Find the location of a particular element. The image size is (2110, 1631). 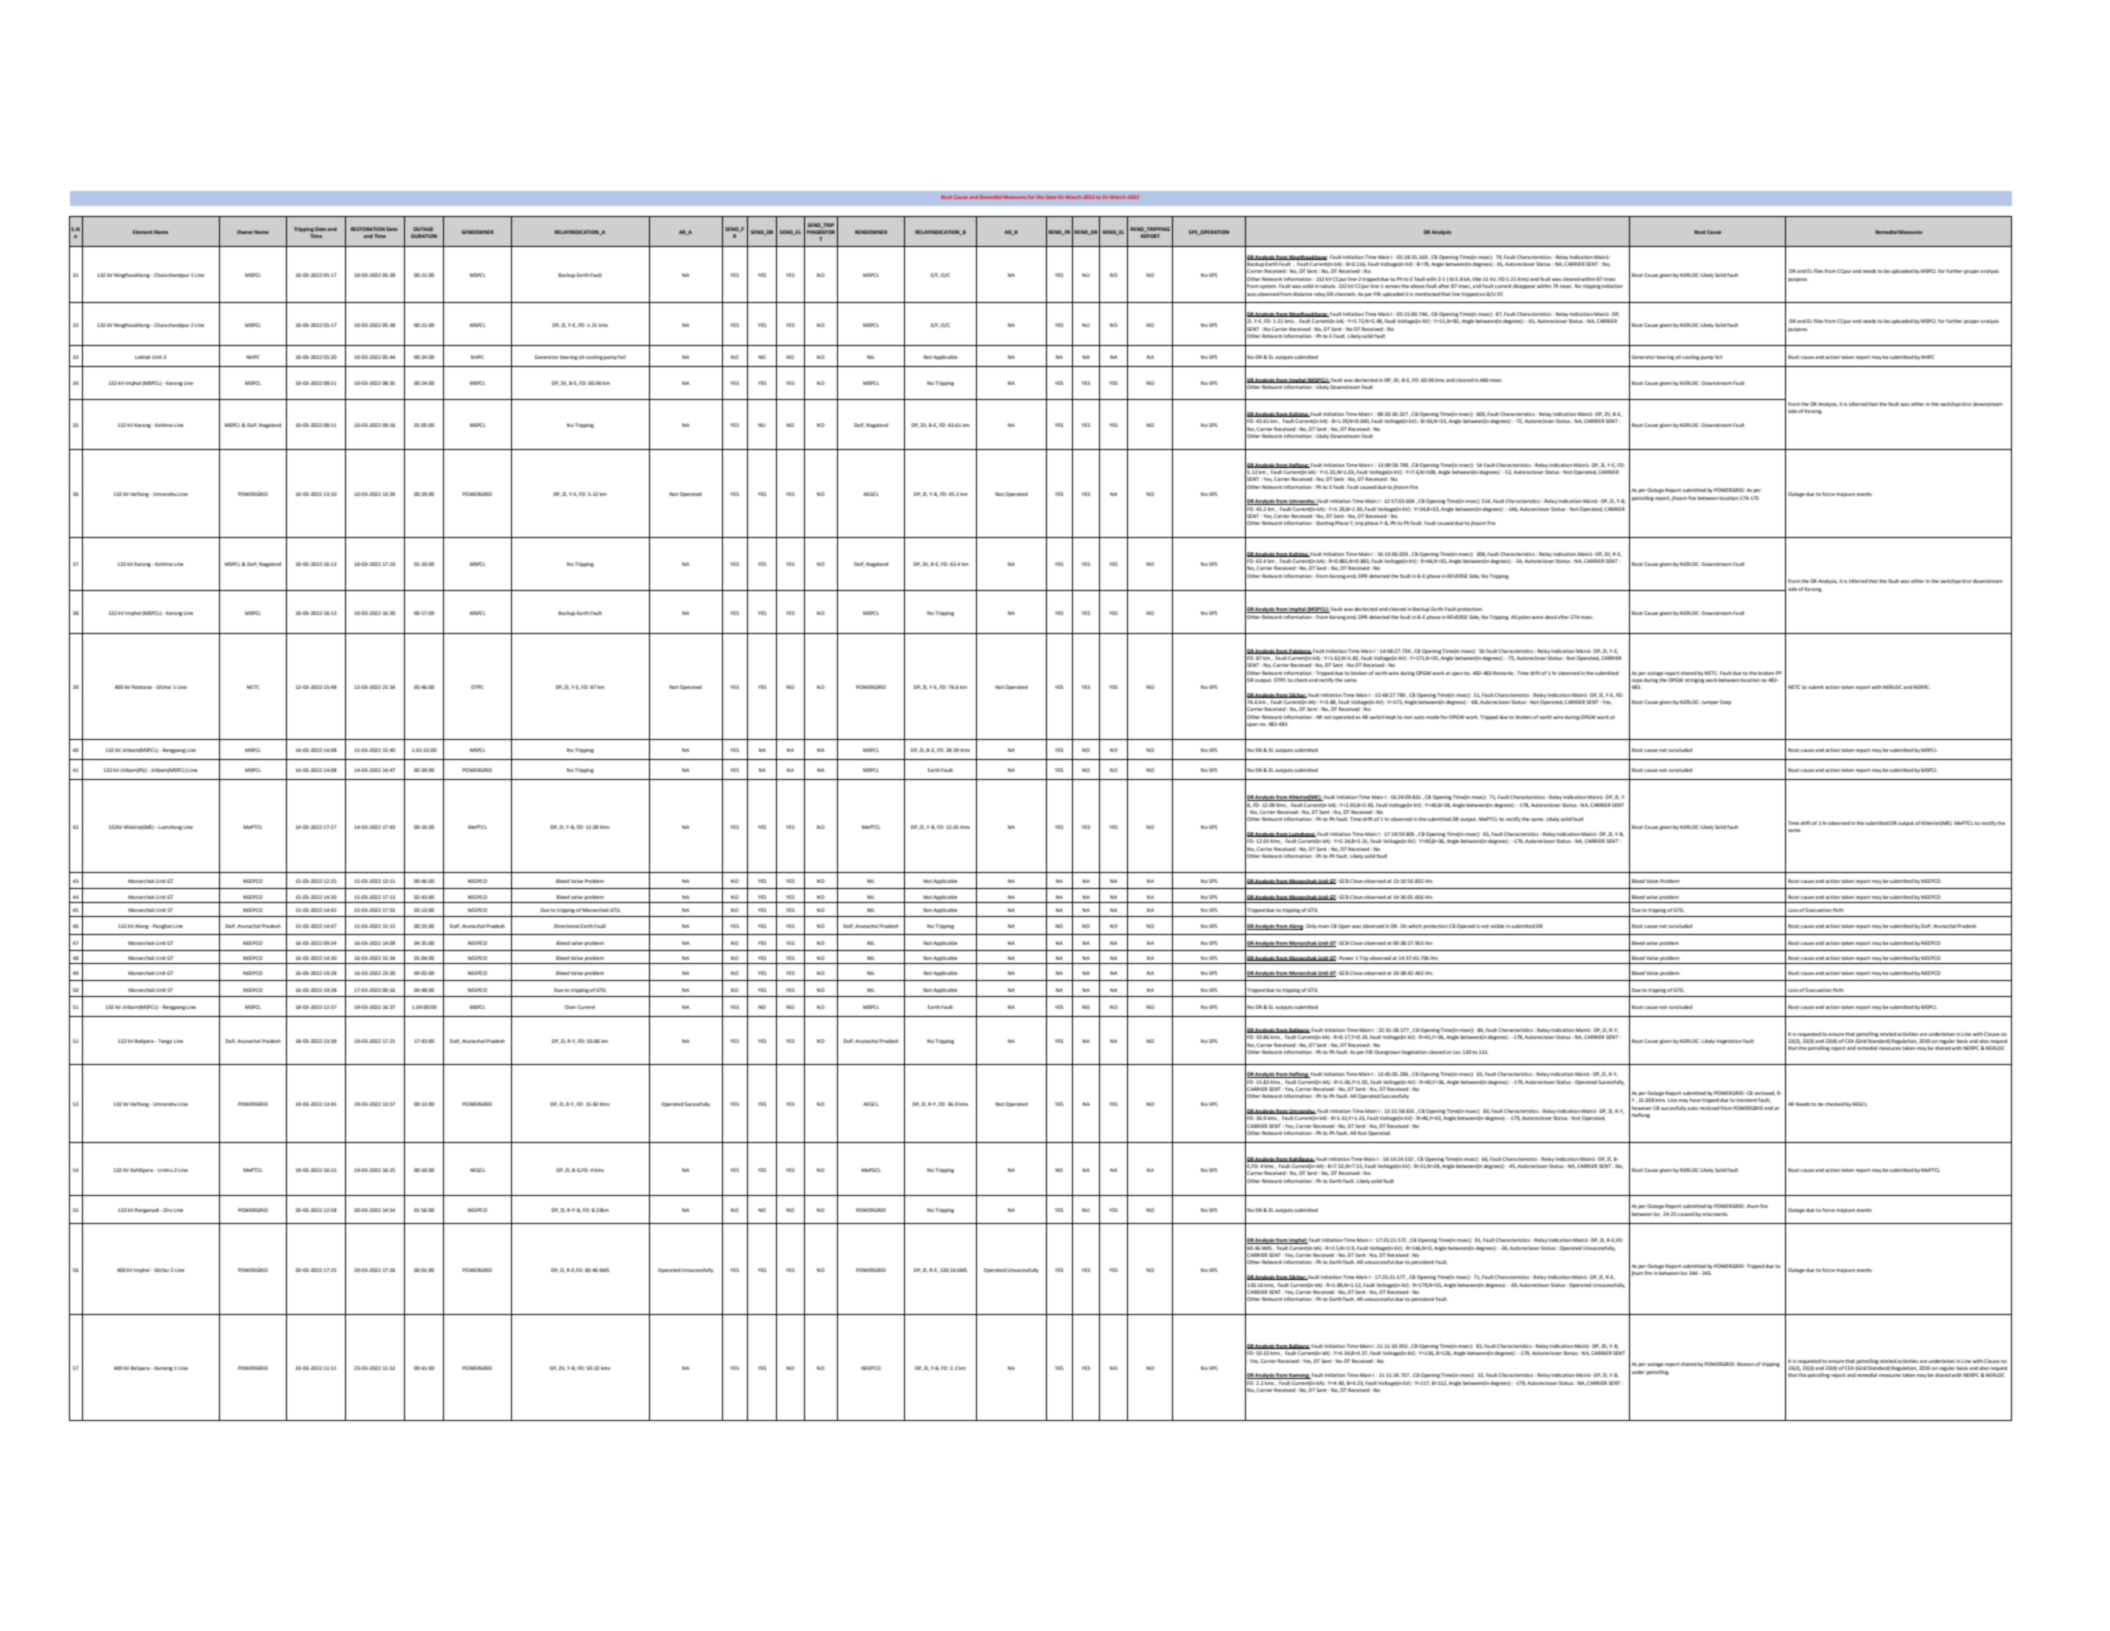

mode is located at coordinates (1433, 717).
